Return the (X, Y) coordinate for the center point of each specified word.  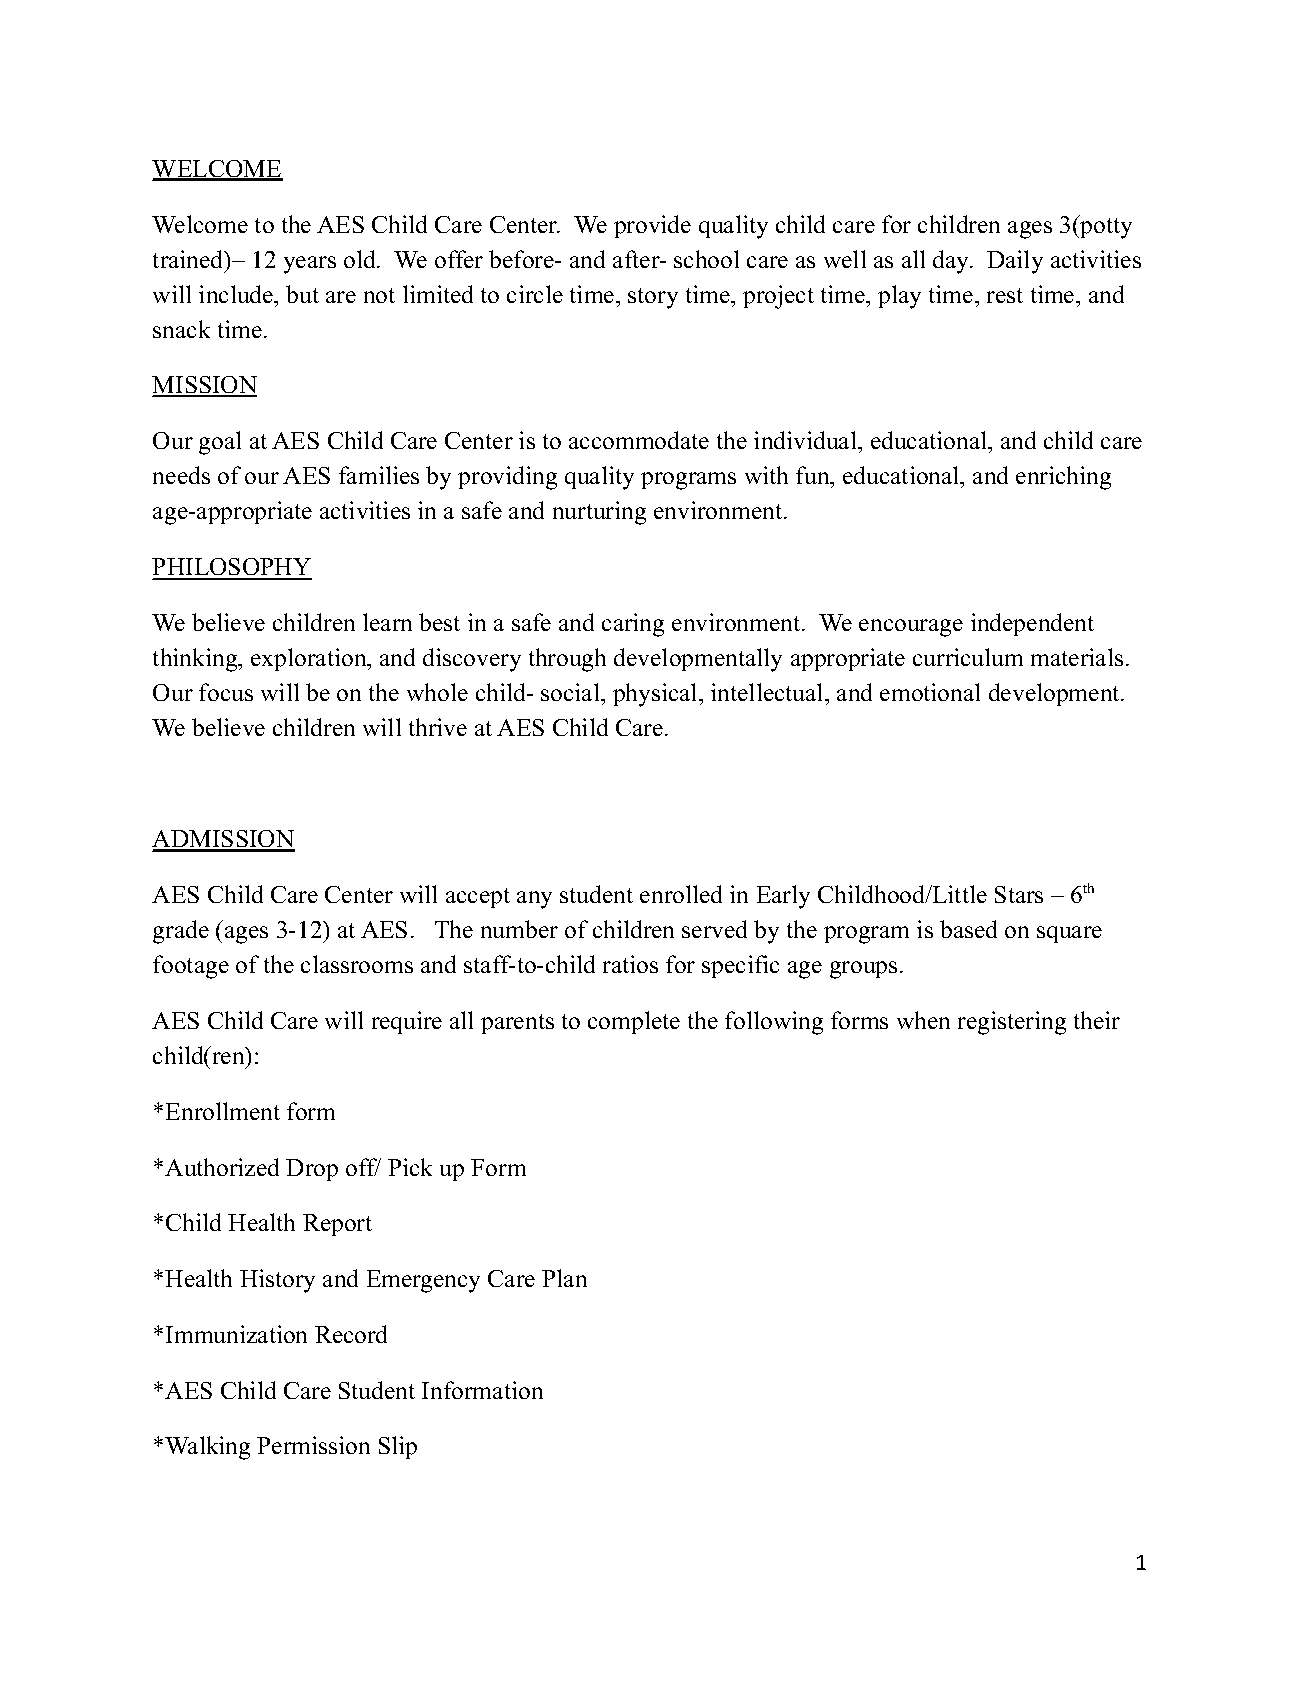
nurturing (599, 513)
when (923, 1020)
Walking (207, 1448)
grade (181, 932)
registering (1012, 1023)
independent (1032, 624)
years (310, 265)
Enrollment (223, 1111)
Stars (1019, 894)
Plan (564, 1278)
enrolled (681, 894)
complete (634, 1022)
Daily (1015, 262)
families (379, 475)
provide (652, 226)
